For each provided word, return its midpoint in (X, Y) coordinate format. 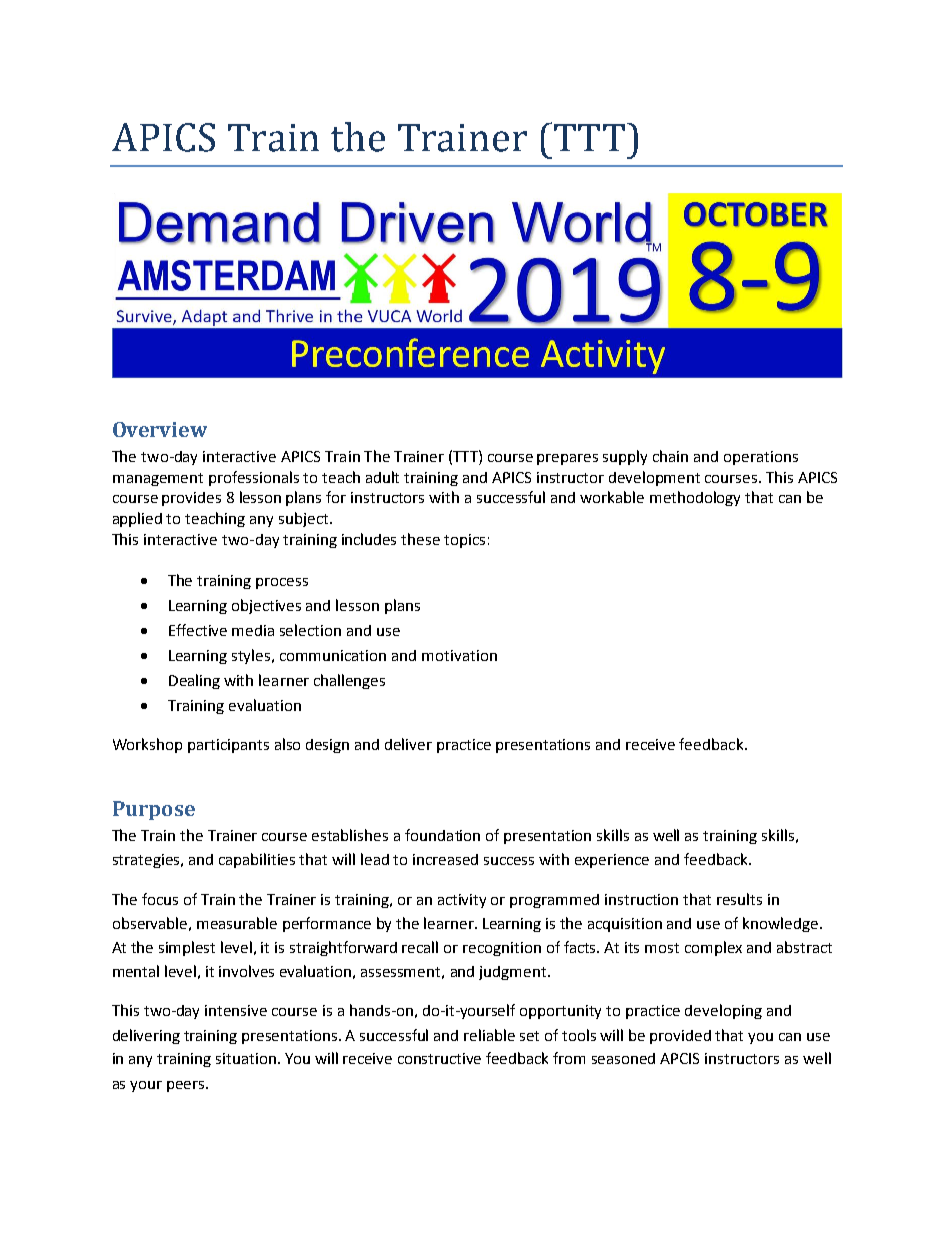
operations (761, 458)
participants (228, 746)
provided (680, 1037)
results (739, 899)
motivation (459, 655)
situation (246, 1058)
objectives (266, 606)
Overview (160, 429)
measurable (237, 923)
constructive (439, 1058)
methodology (695, 498)
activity (462, 901)
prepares (567, 459)
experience (612, 861)
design (327, 746)
